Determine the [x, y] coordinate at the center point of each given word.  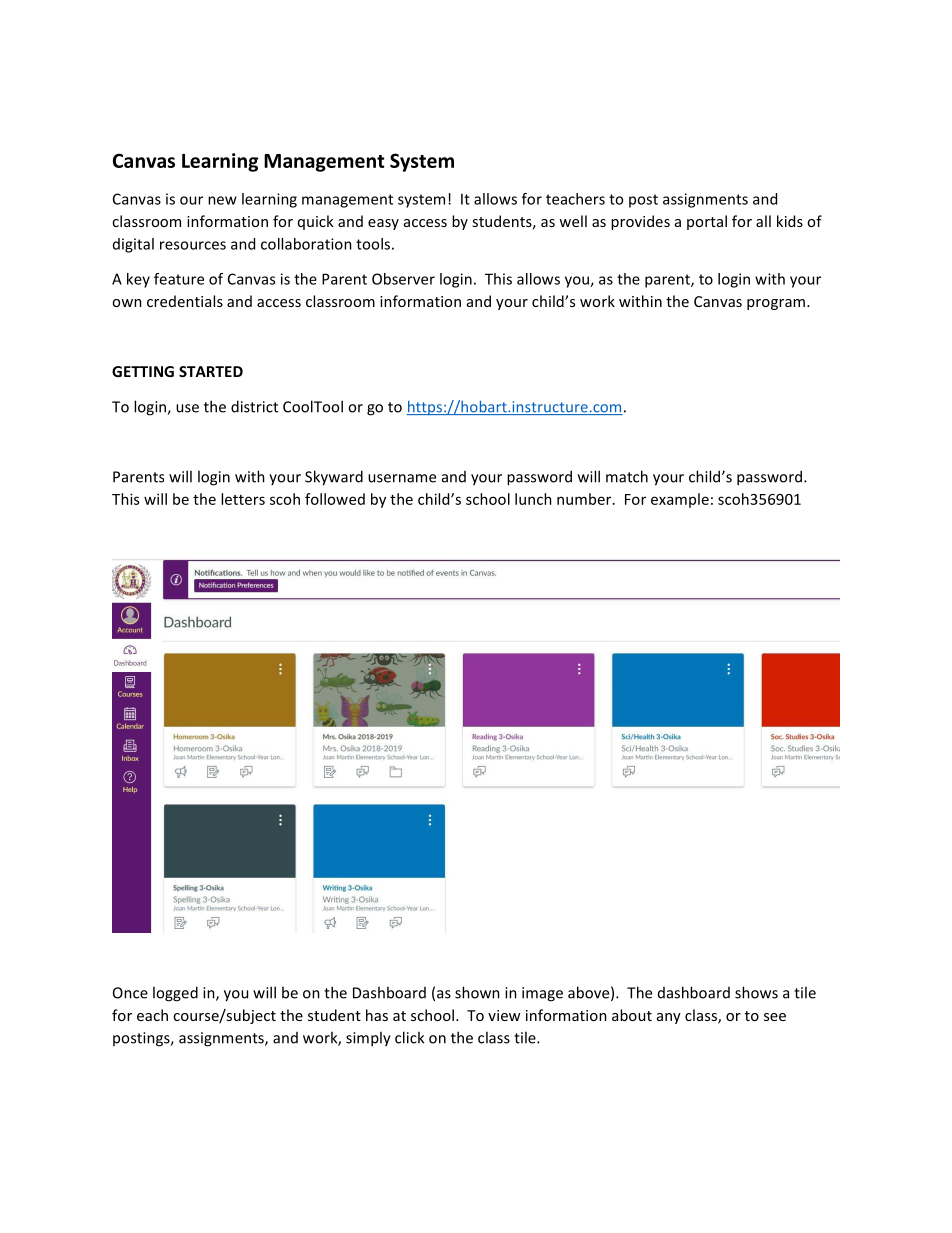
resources [193, 245]
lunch [533, 499]
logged [175, 994]
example [680, 500]
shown [477, 992]
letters [243, 499]
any [669, 1018]
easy [383, 224]
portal [707, 222]
